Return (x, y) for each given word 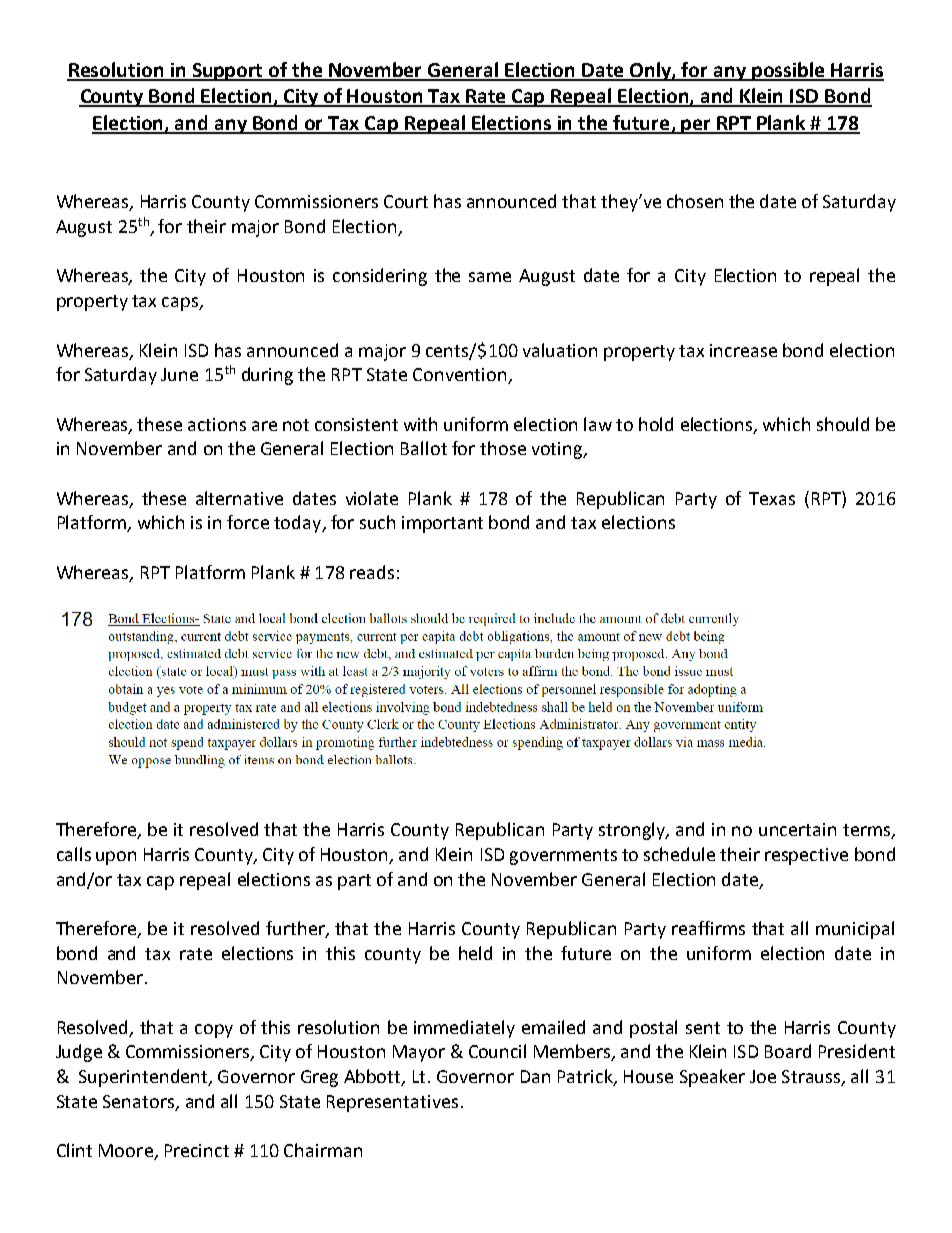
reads (372, 572)
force (248, 522)
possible (788, 71)
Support (228, 72)
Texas (772, 498)
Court (406, 201)
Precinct (197, 1150)
